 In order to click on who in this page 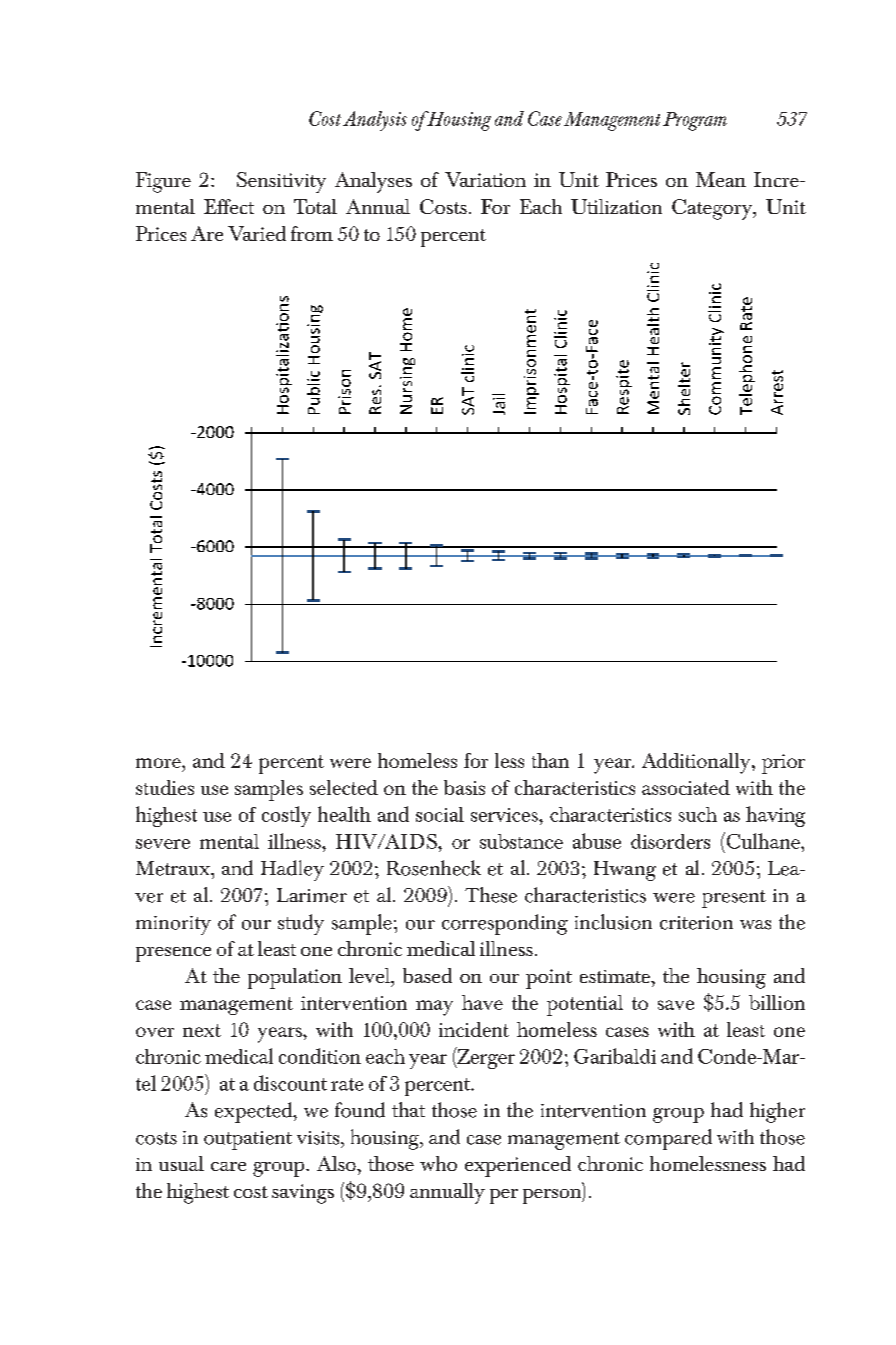, I will do `click(438, 1163)`.
